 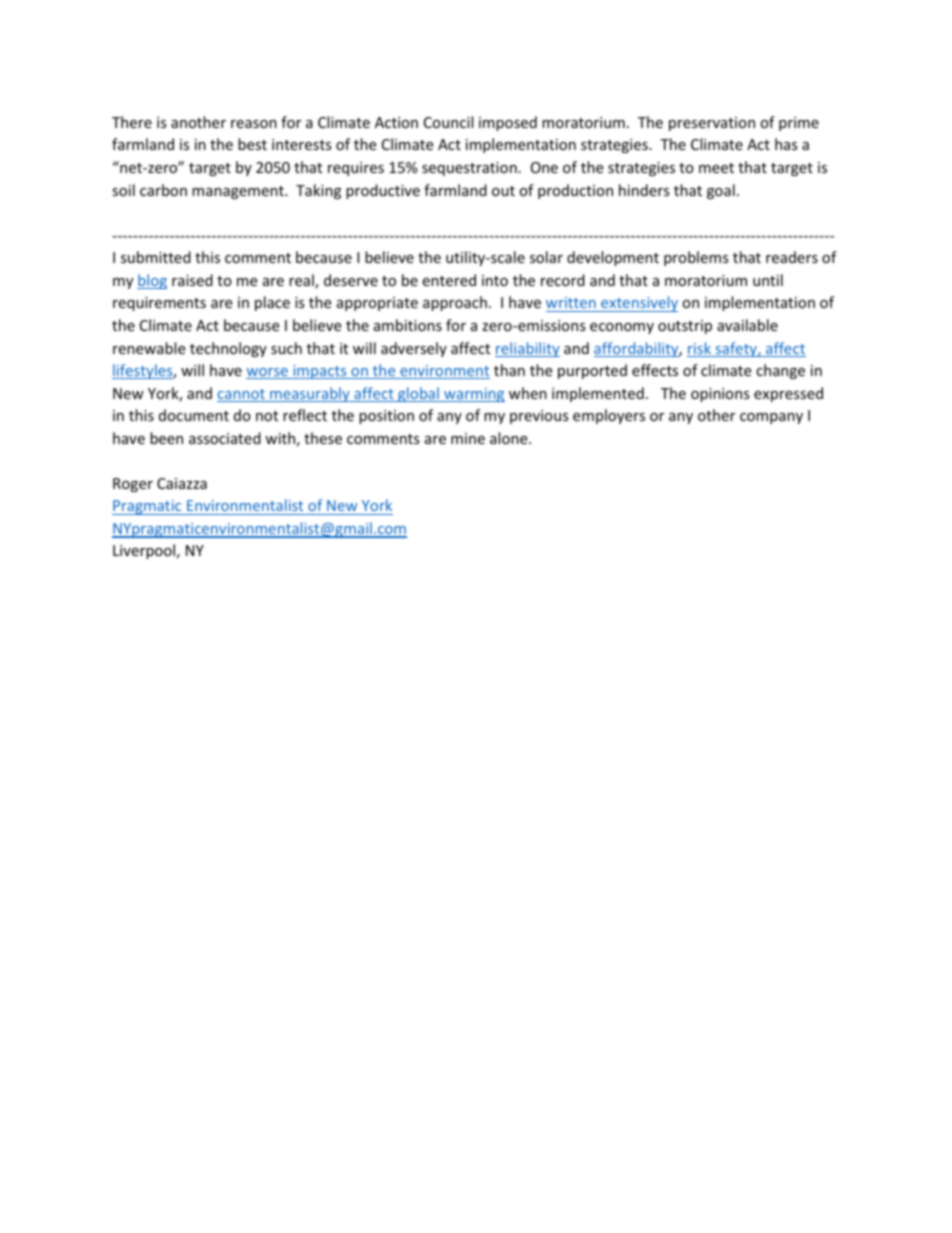 What do you see at coordinates (696, 258) in the image?
I see `problems` at bounding box center [696, 258].
